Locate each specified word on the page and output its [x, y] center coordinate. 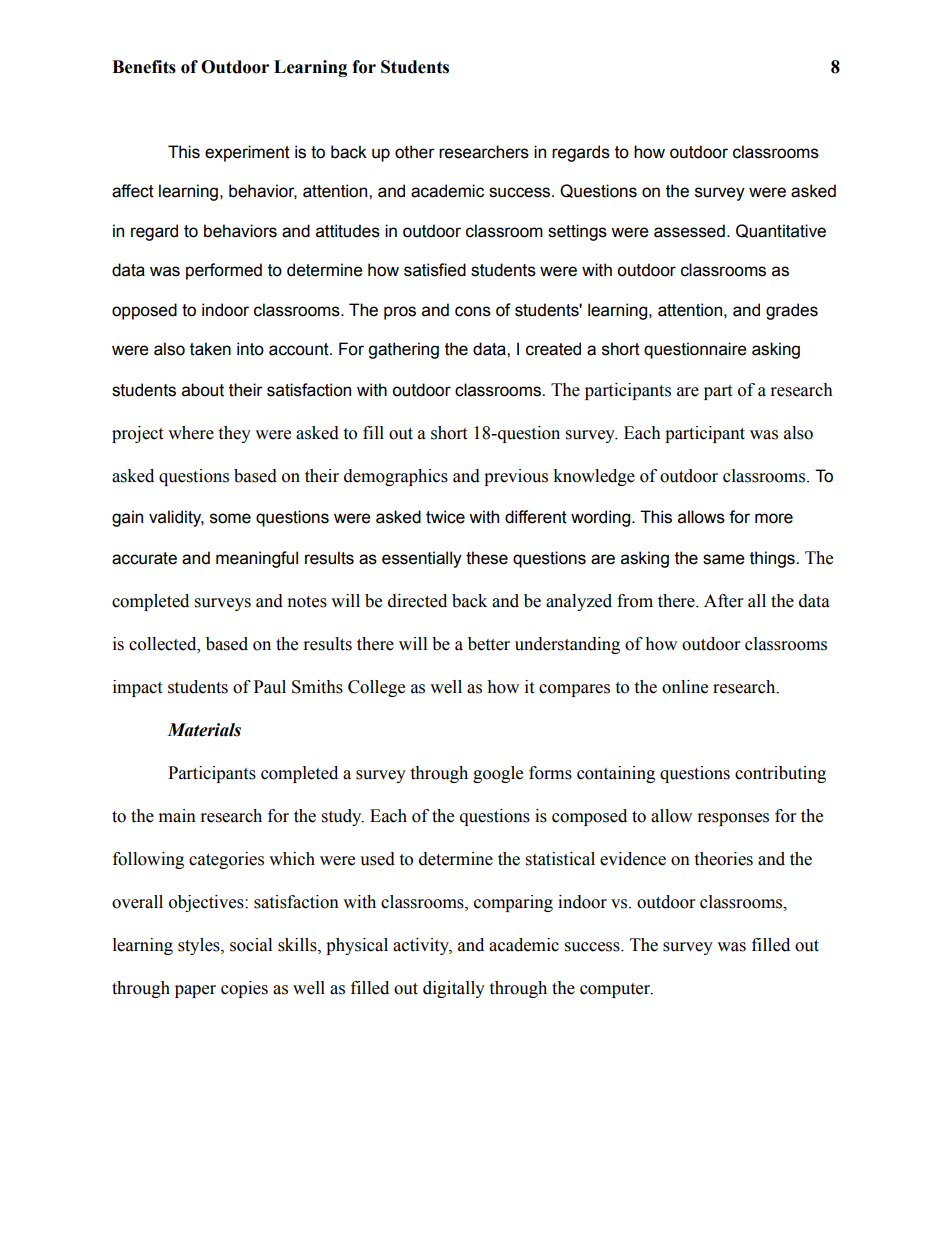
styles [200, 946]
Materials [204, 730]
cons [473, 311]
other [415, 152]
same [724, 559]
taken [210, 349]
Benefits [144, 67]
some [230, 518]
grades [792, 311]
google [498, 774]
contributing [780, 774]
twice [445, 517]
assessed [689, 231]
